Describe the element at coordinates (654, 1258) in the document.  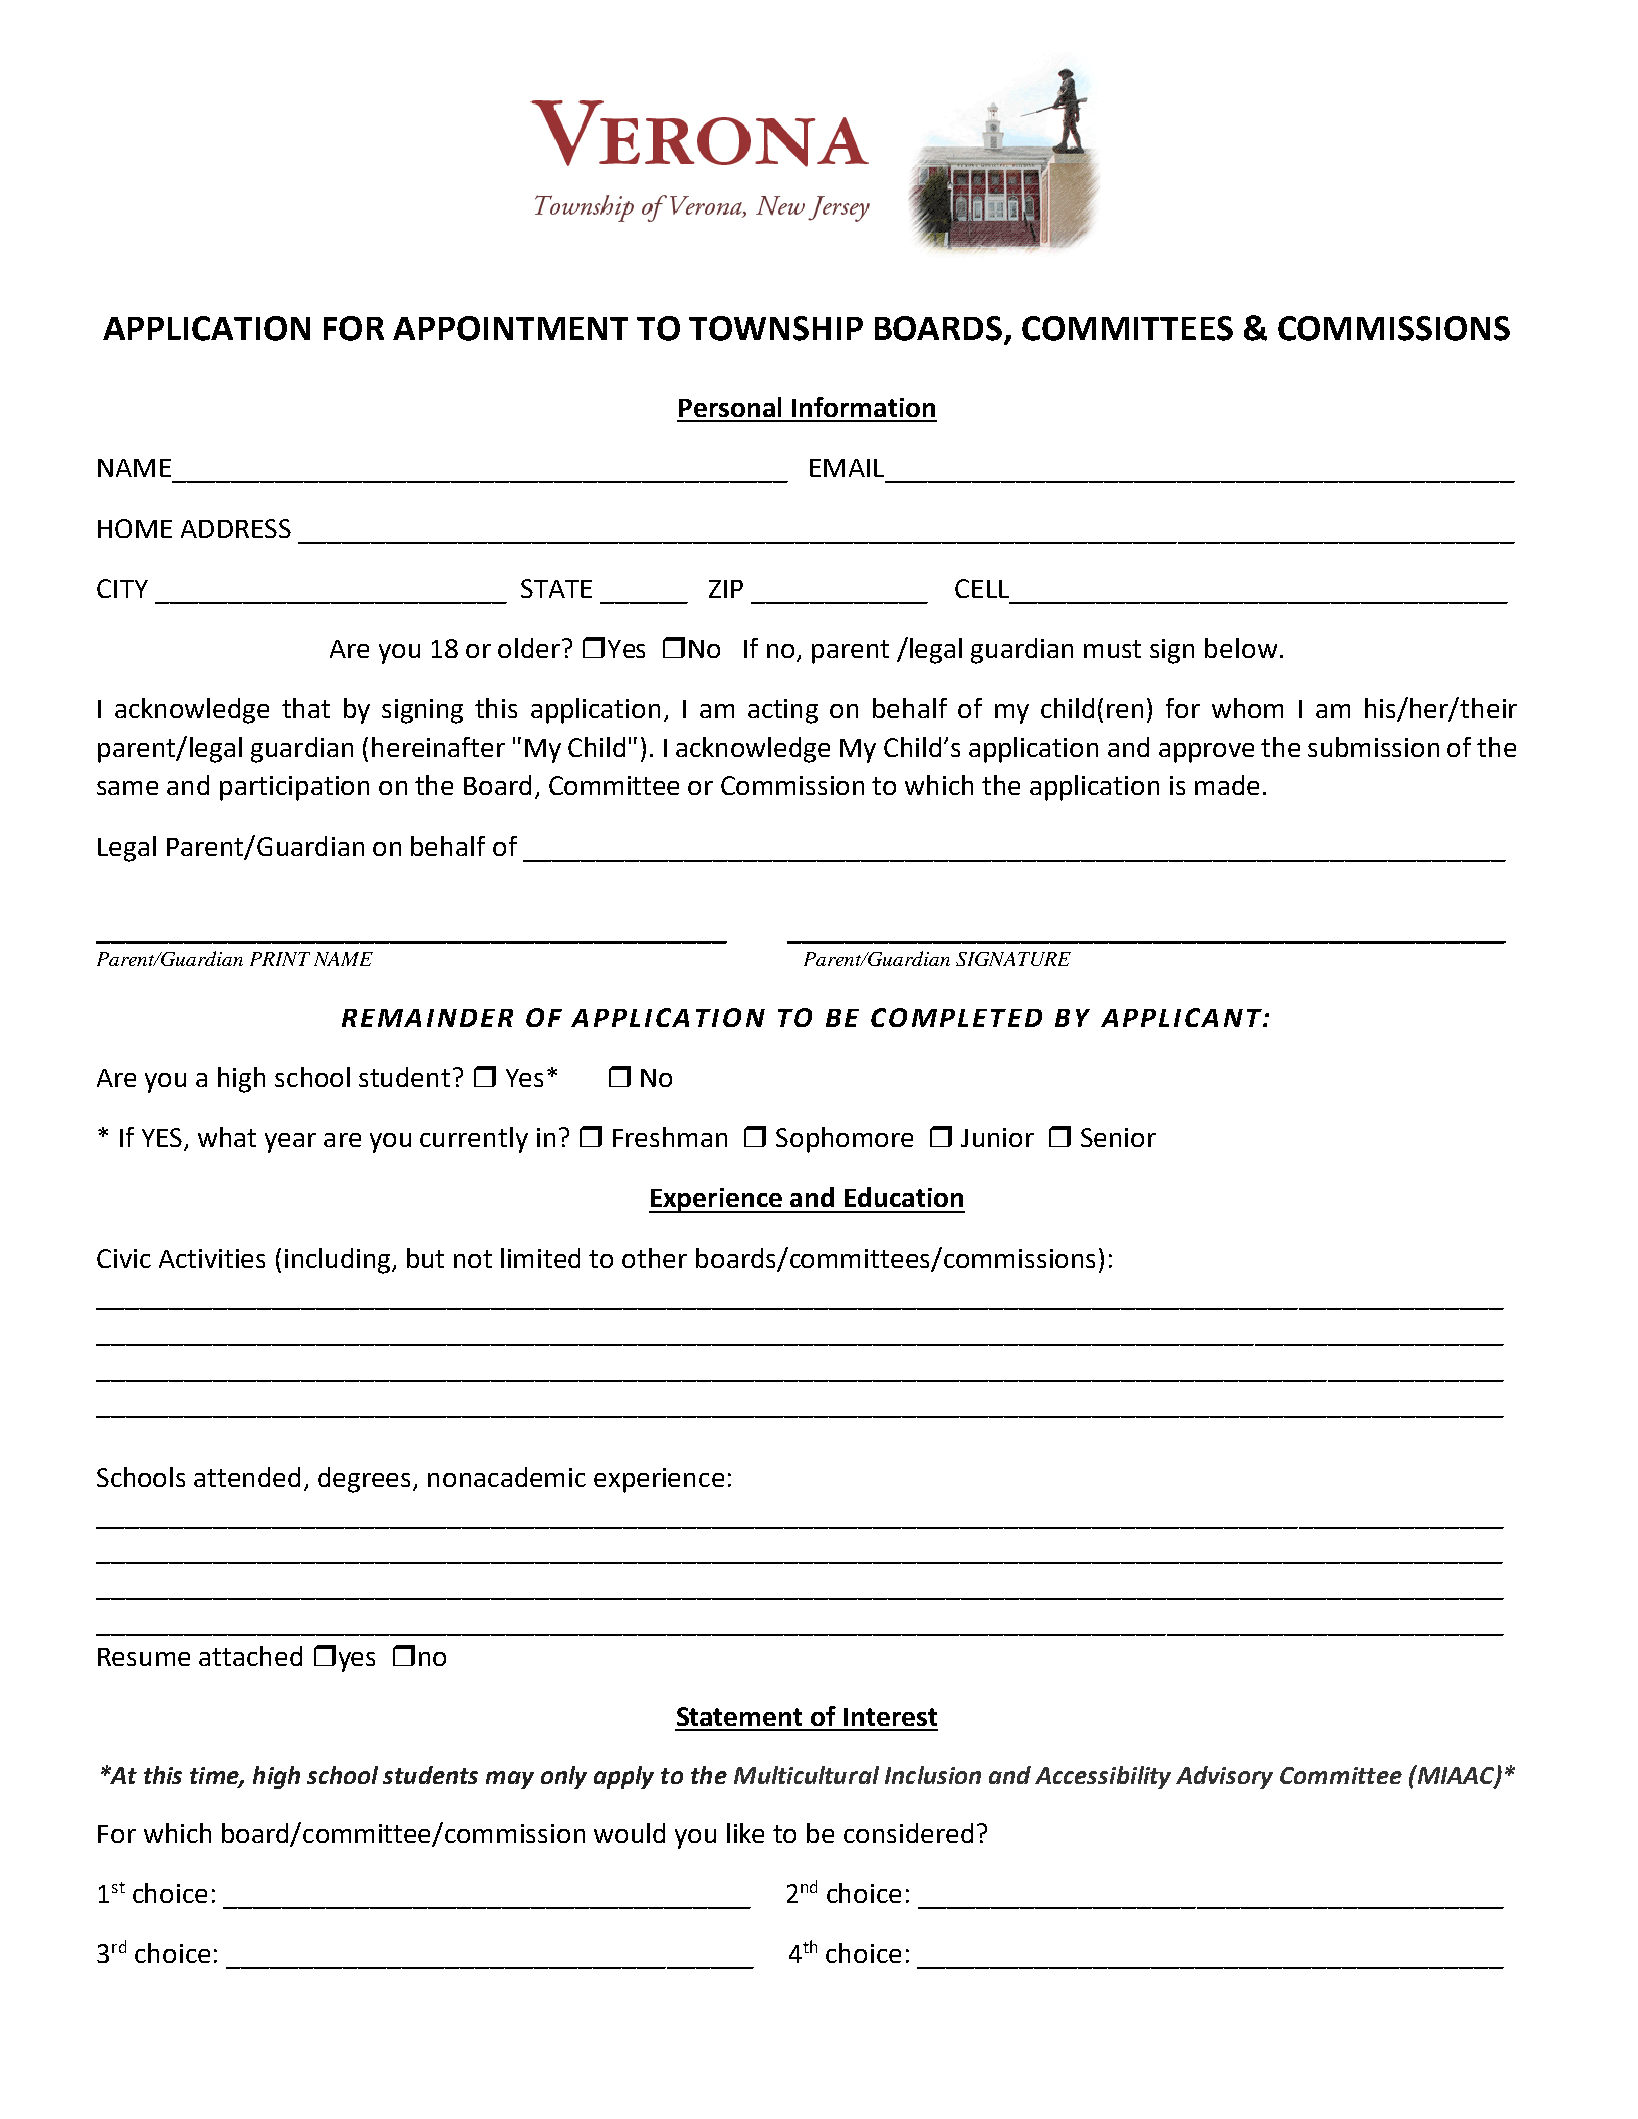
I see `other` at that location.
